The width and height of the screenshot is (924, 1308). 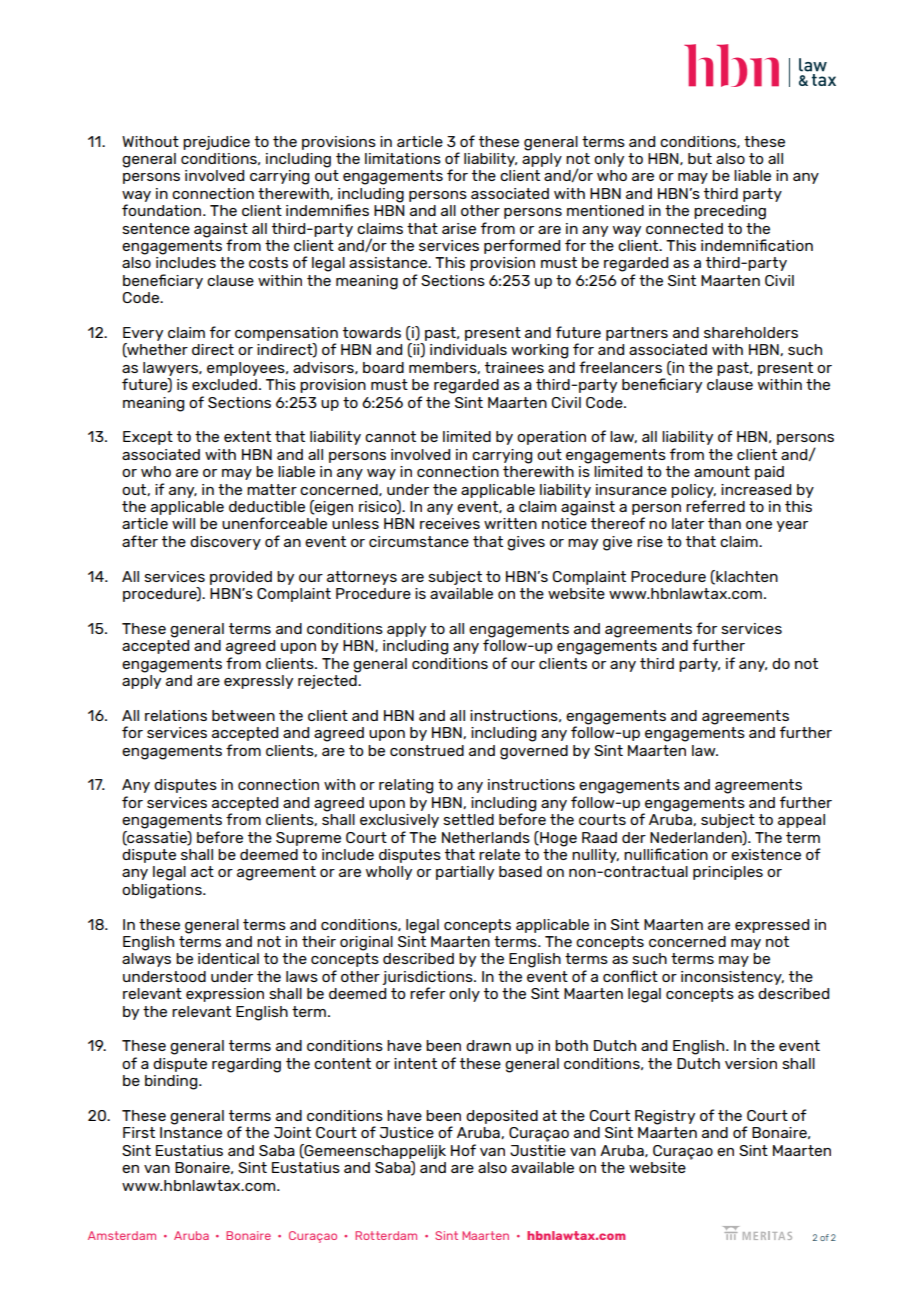 What do you see at coordinates (665, 1117) in the screenshot?
I see `Registry` at bounding box center [665, 1117].
